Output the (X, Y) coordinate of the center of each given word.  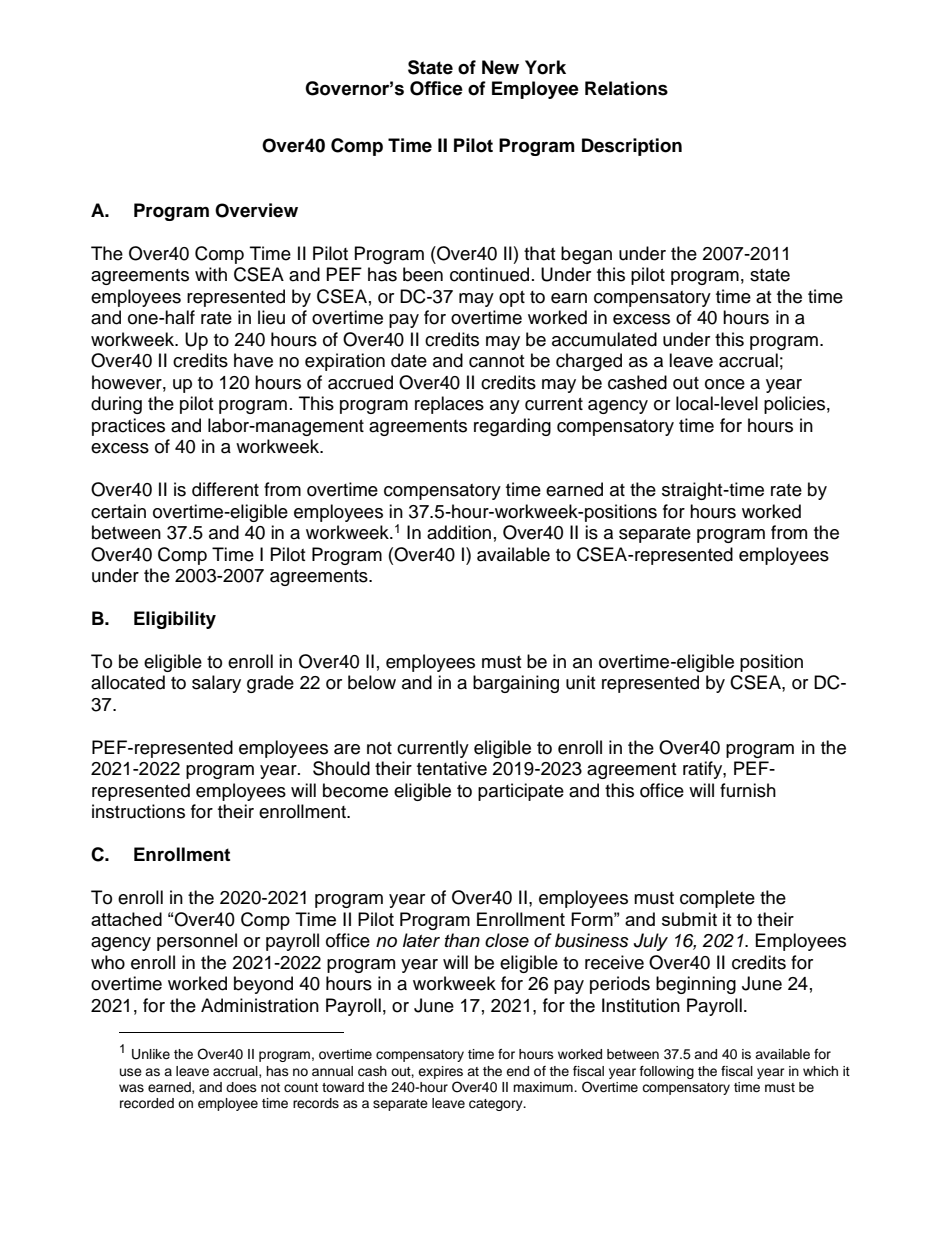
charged (589, 362)
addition (459, 532)
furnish (748, 790)
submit (689, 919)
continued (489, 274)
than (462, 940)
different (225, 489)
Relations (626, 88)
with (211, 274)
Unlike (151, 1054)
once (725, 384)
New (500, 67)
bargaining (516, 684)
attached (126, 919)
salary (216, 684)
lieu (271, 317)
